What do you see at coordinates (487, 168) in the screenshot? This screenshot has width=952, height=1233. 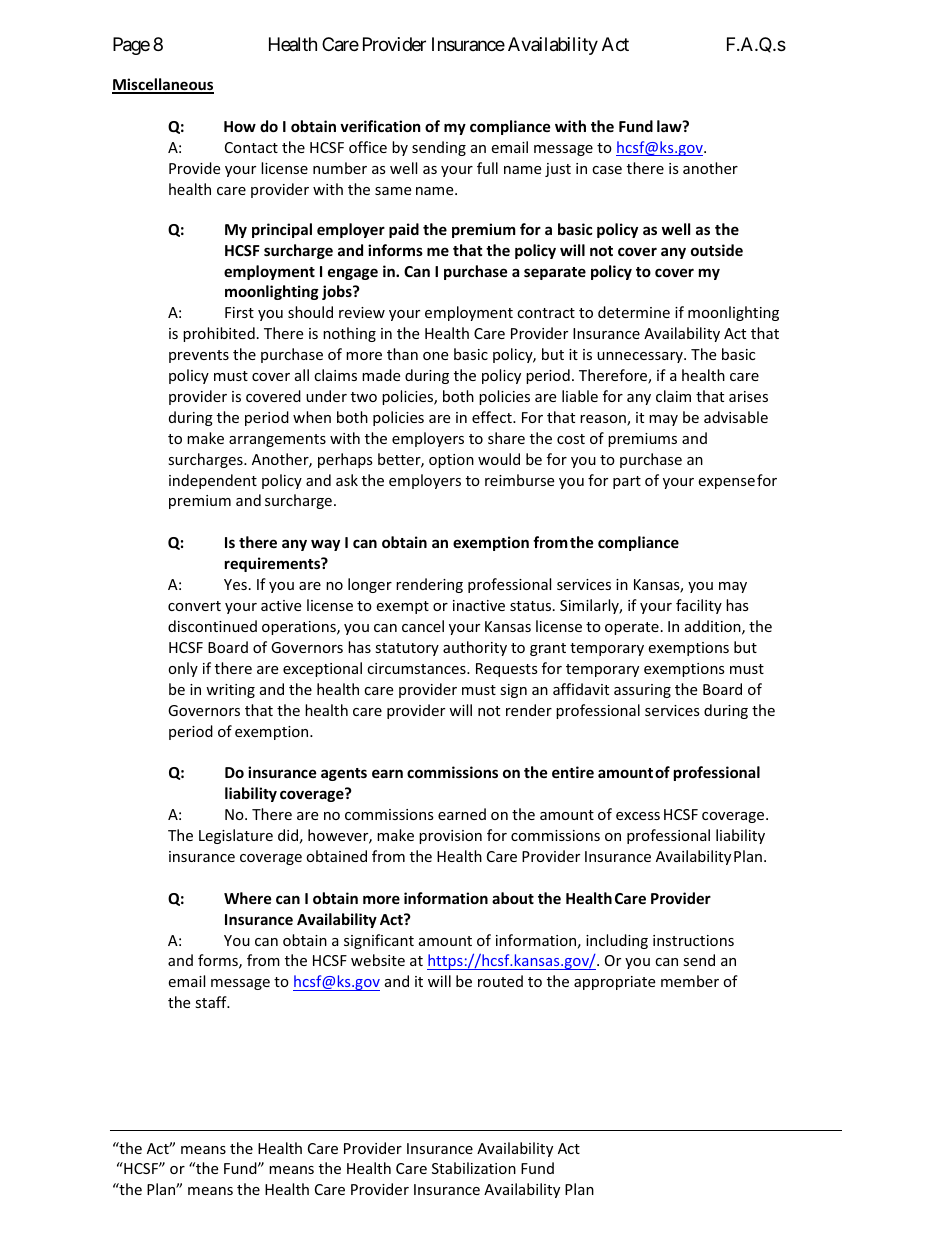 I see `full` at bounding box center [487, 168].
